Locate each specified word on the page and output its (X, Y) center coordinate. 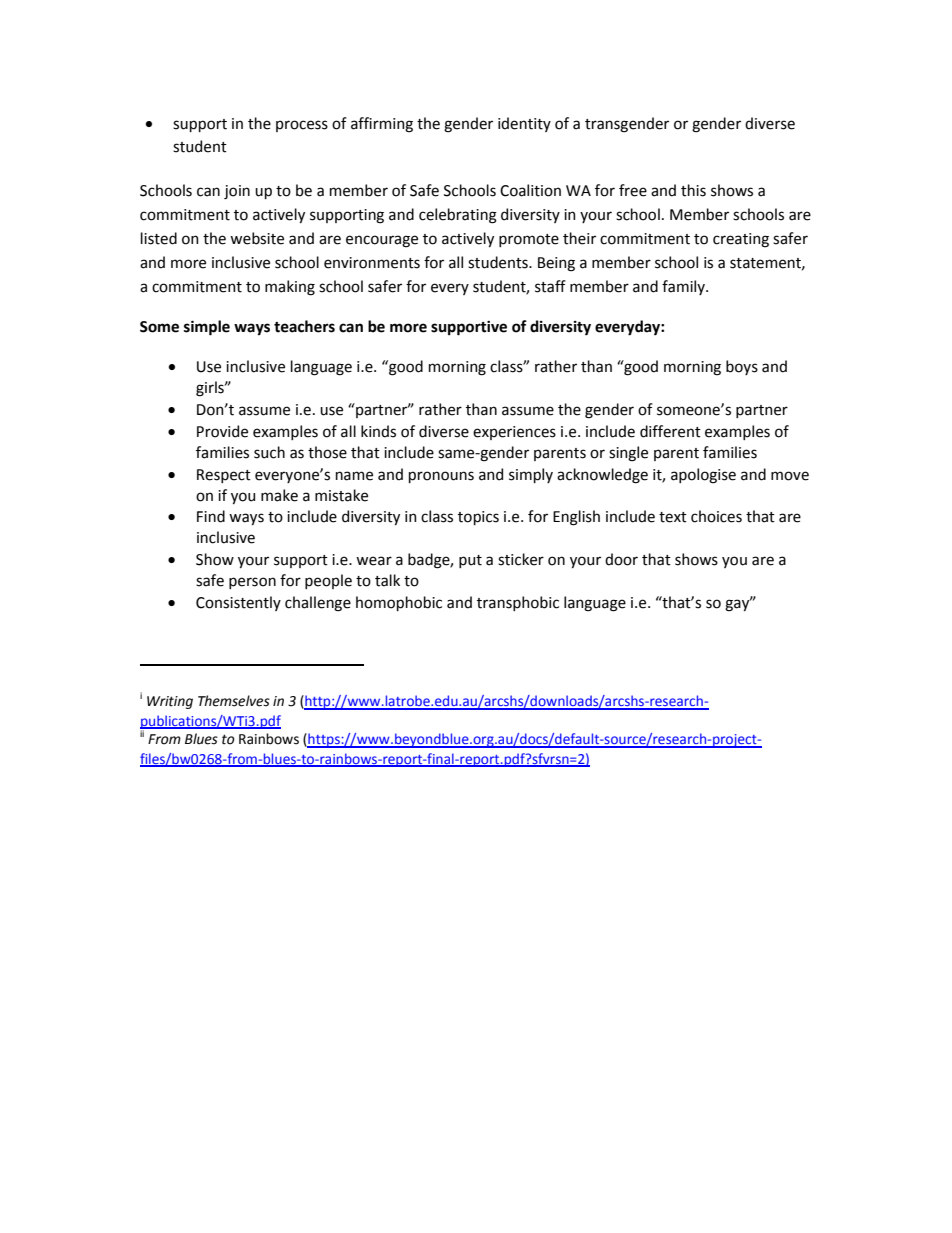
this (693, 190)
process (302, 126)
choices (716, 516)
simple (207, 328)
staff (550, 286)
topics (478, 518)
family (684, 287)
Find (211, 516)
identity (524, 124)
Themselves (234, 701)
